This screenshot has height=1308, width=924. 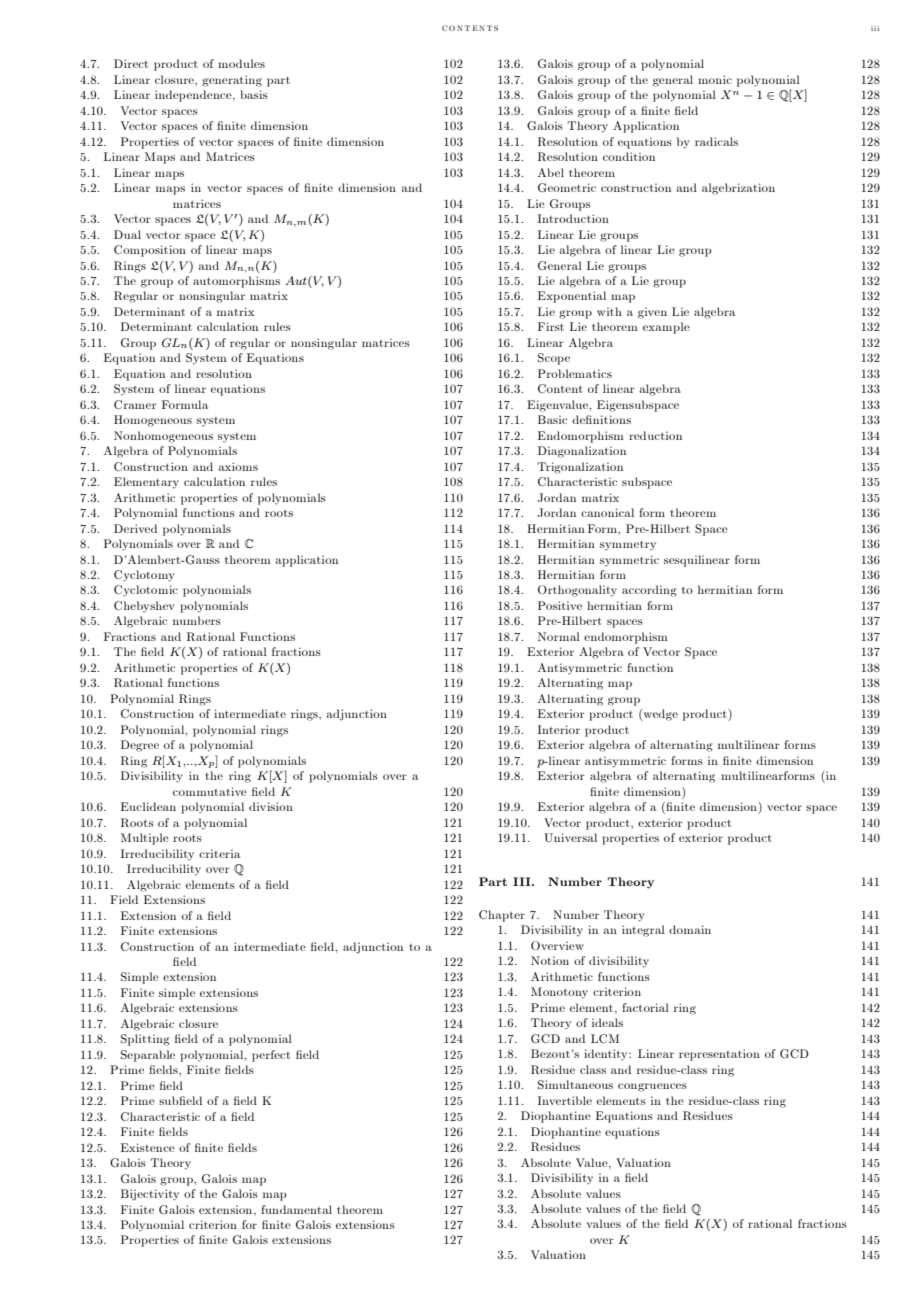 I want to click on Chapter, so click(x=502, y=916).
